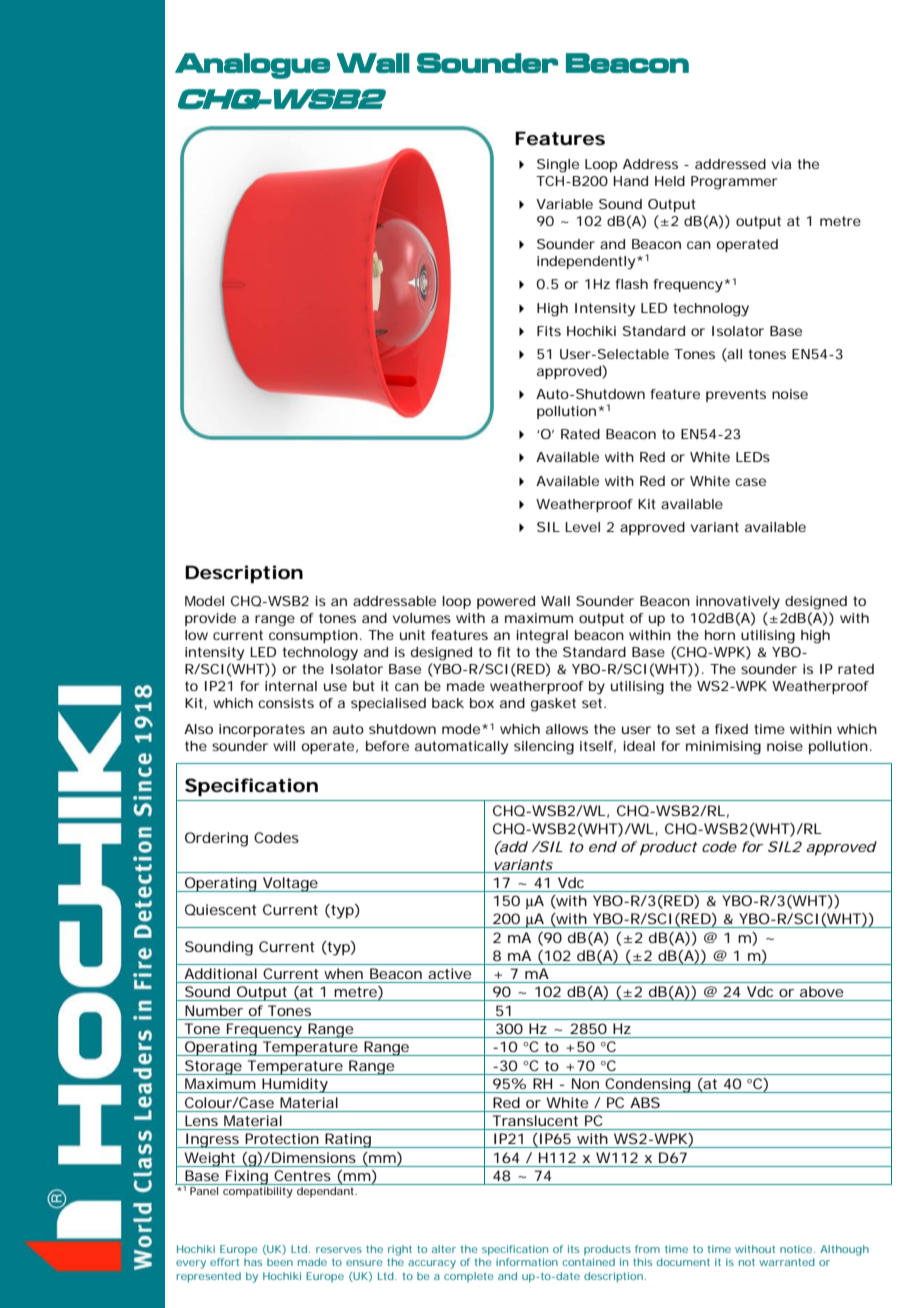 This screenshot has height=1308, width=924. Describe the element at coordinates (582, 527) in the screenshot. I see `Level` at that location.
